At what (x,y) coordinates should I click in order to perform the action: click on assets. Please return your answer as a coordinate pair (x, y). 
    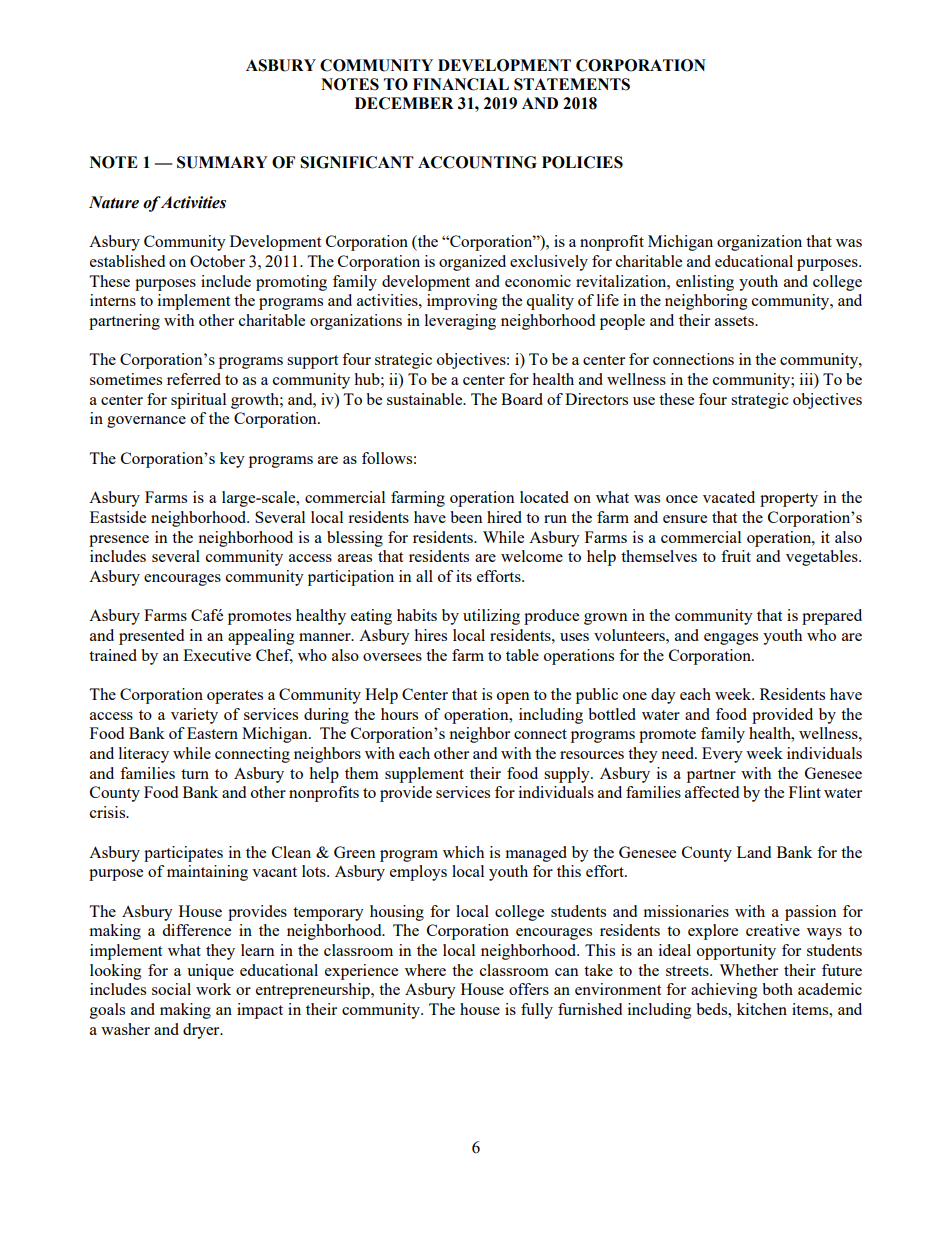
    Looking at the image, I should click on (735, 321).
